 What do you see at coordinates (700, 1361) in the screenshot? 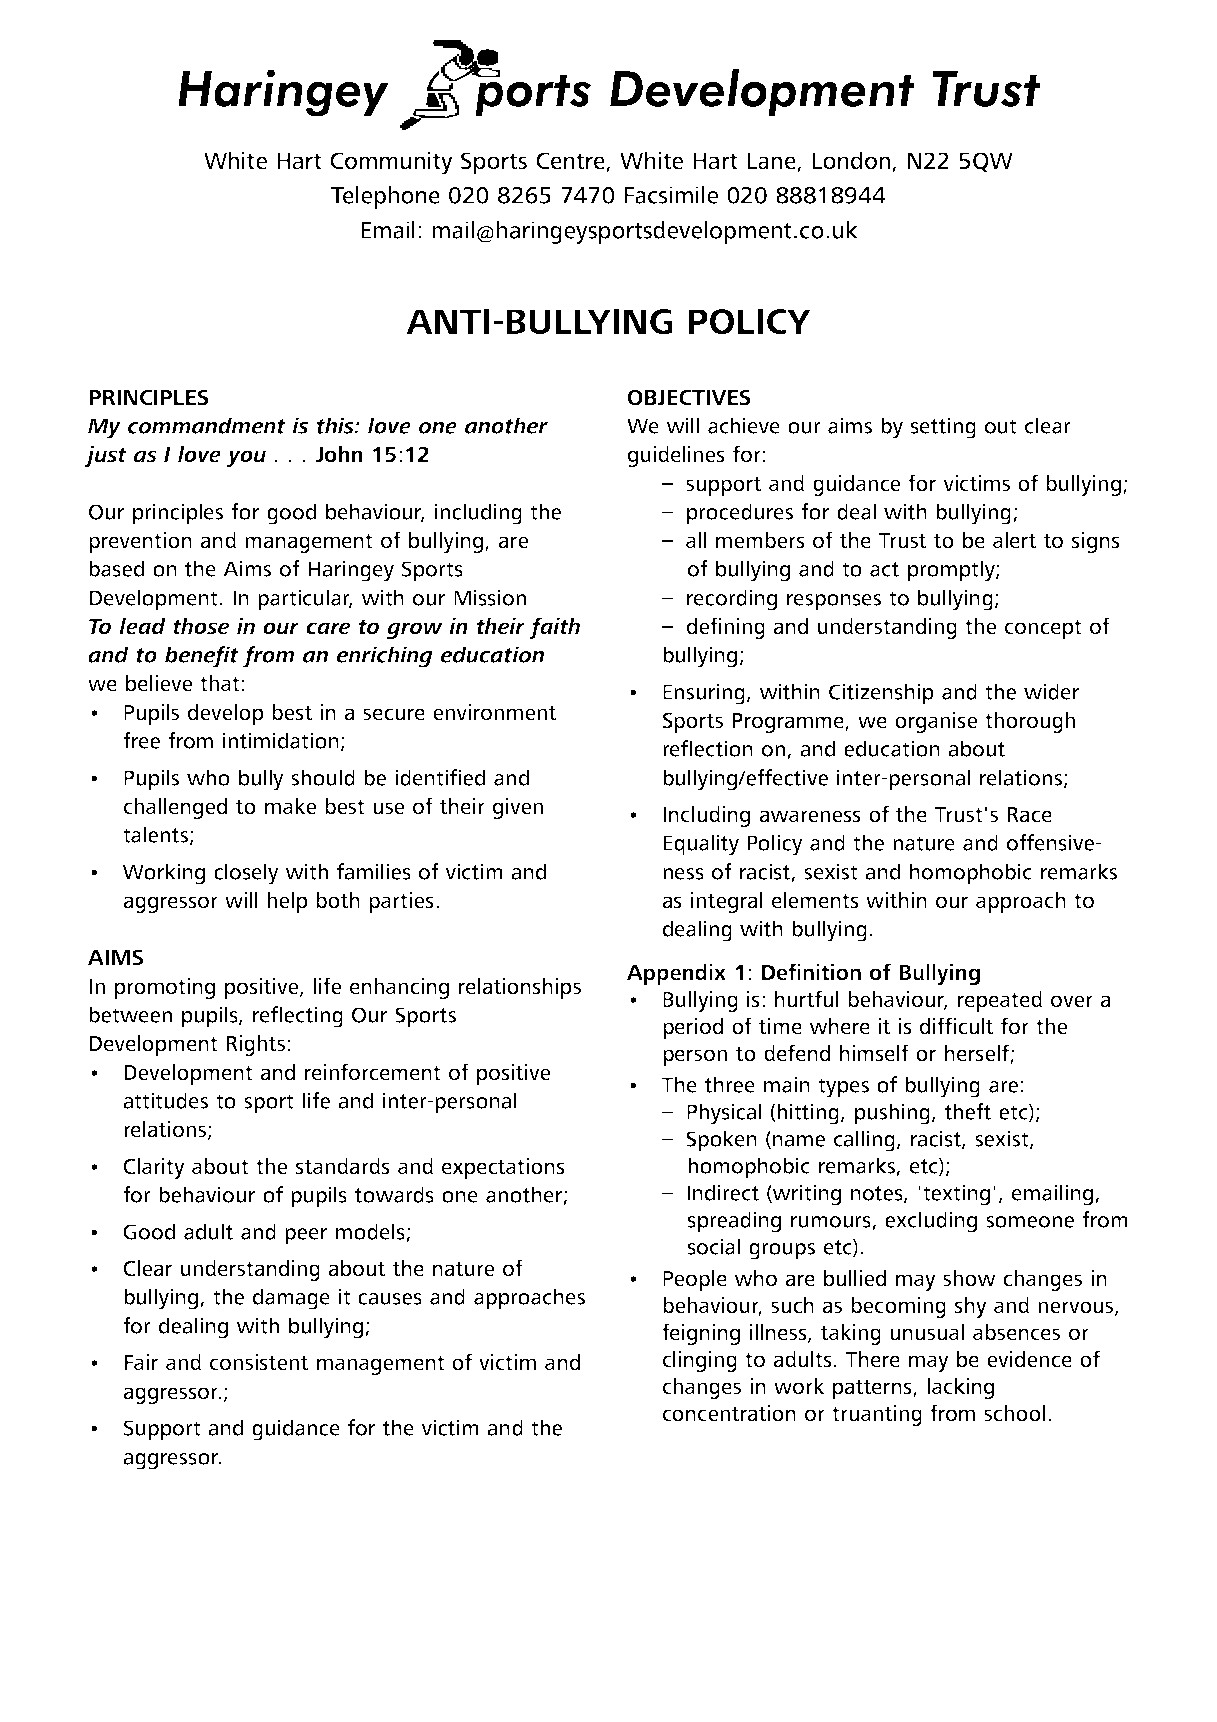
I see `clinging` at bounding box center [700, 1361].
